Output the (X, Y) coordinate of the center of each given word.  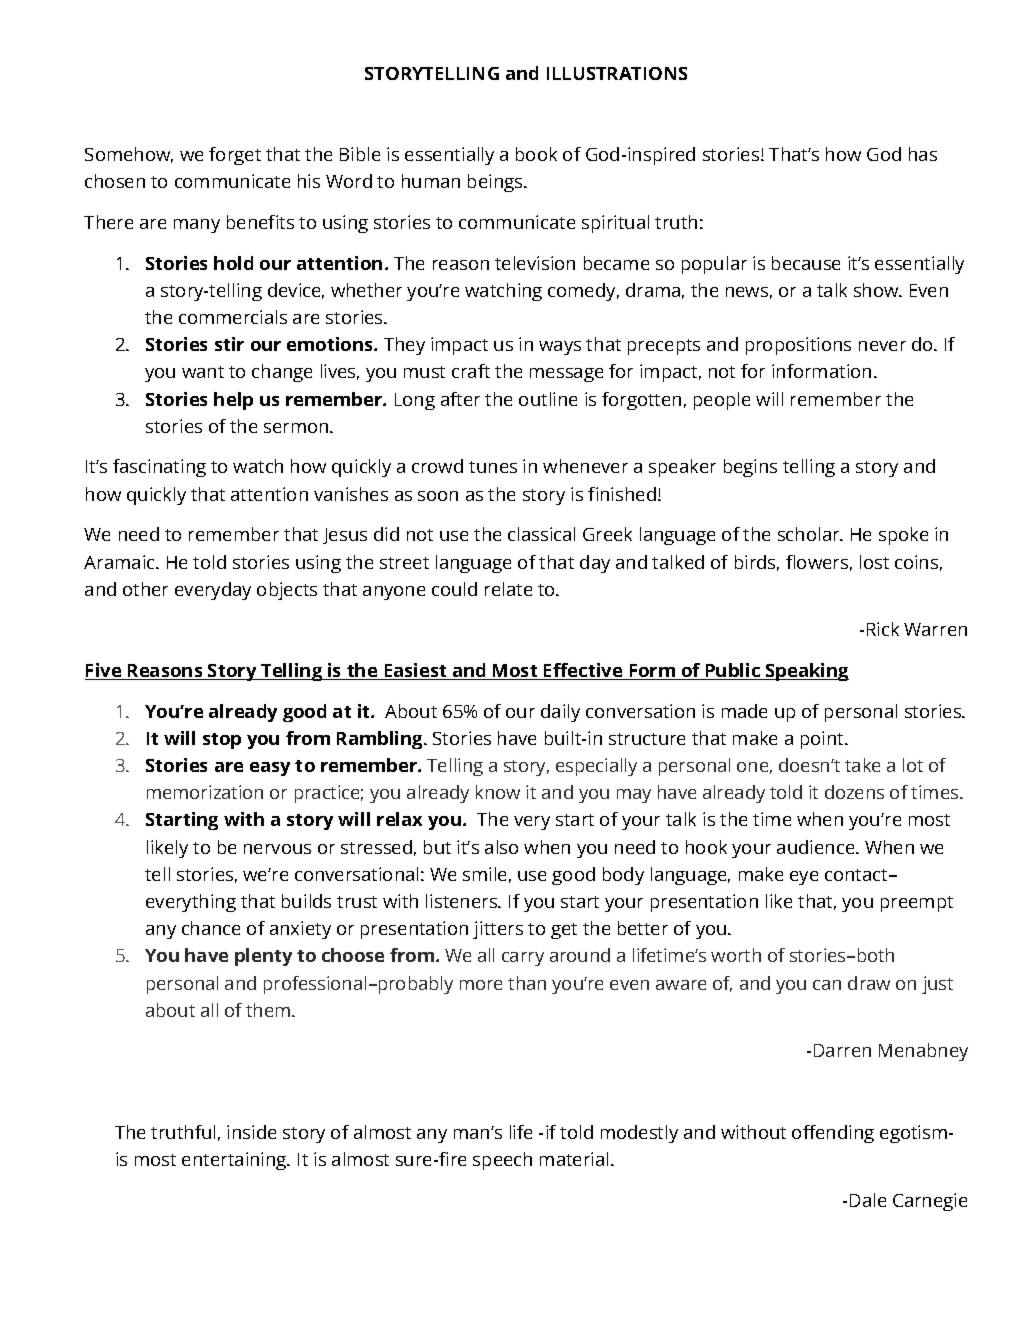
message (566, 375)
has (923, 154)
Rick (883, 629)
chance (211, 928)
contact (857, 875)
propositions (798, 346)
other (145, 589)
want (203, 372)
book (536, 154)
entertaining (235, 1161)
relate (508, 589)
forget (235, 156)
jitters (498, 930)
